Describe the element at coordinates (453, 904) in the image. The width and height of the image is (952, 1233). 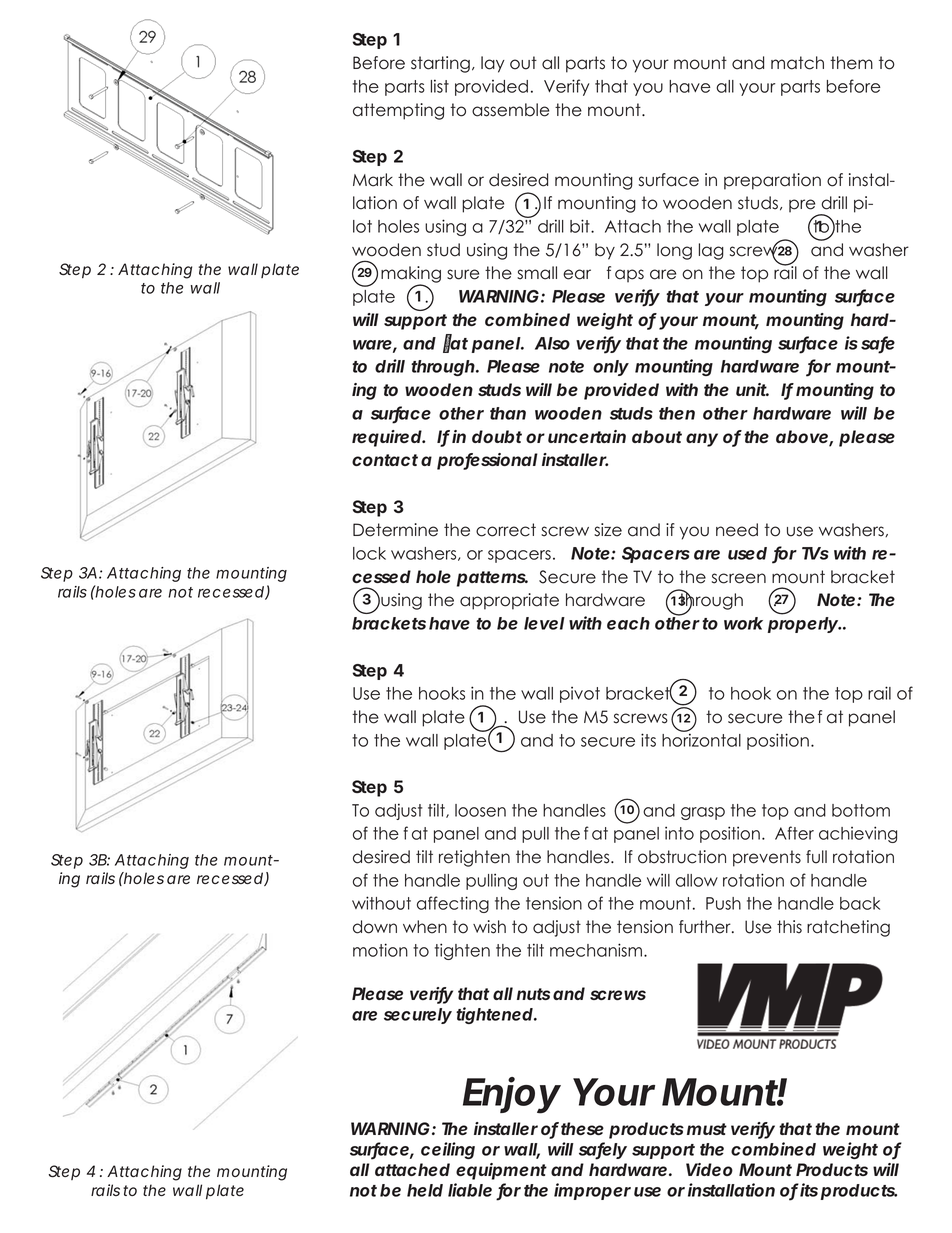
I see `affecting` at that location.
